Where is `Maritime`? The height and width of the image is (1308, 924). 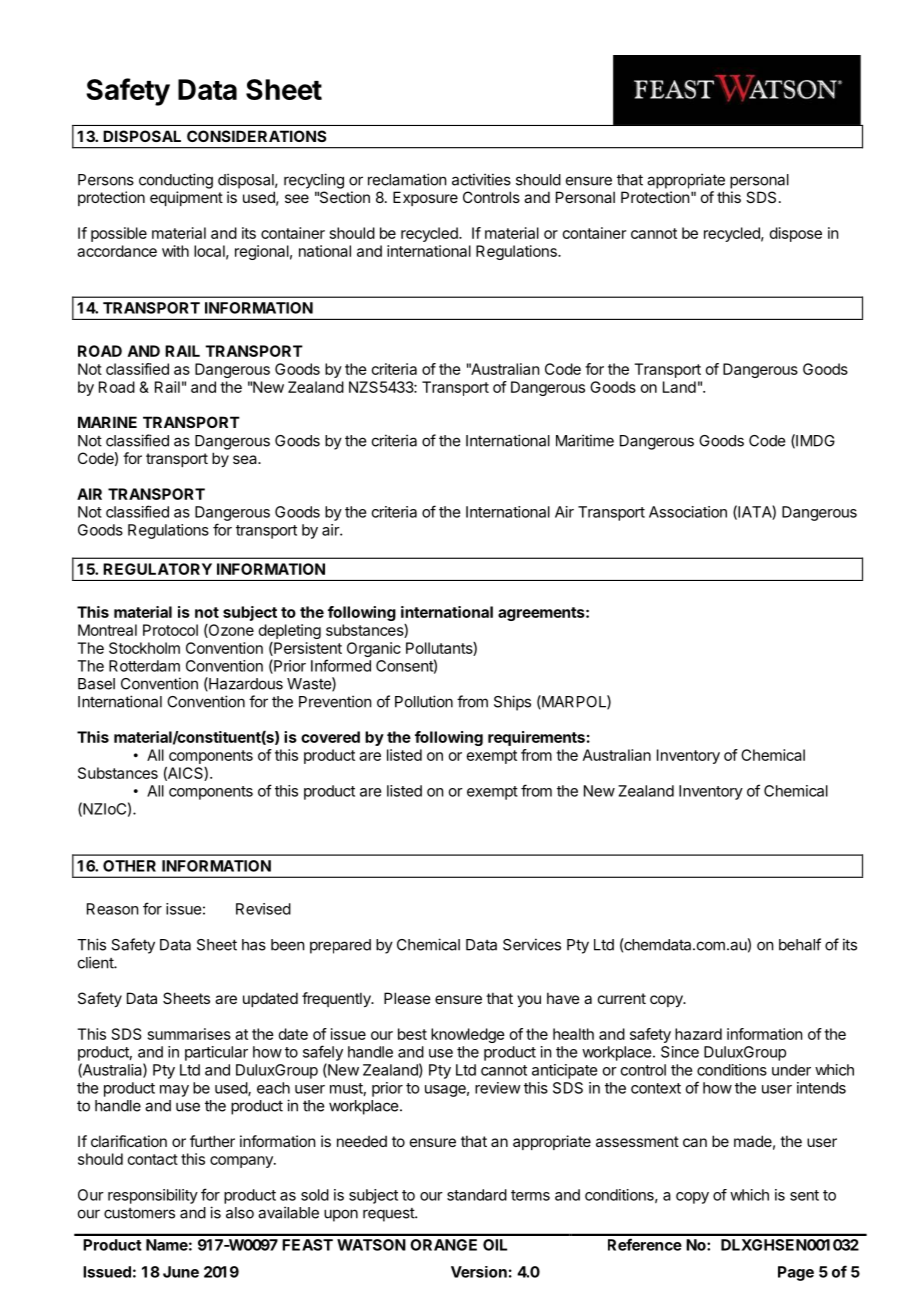 Maritime is located at coordinates (585, 440).
